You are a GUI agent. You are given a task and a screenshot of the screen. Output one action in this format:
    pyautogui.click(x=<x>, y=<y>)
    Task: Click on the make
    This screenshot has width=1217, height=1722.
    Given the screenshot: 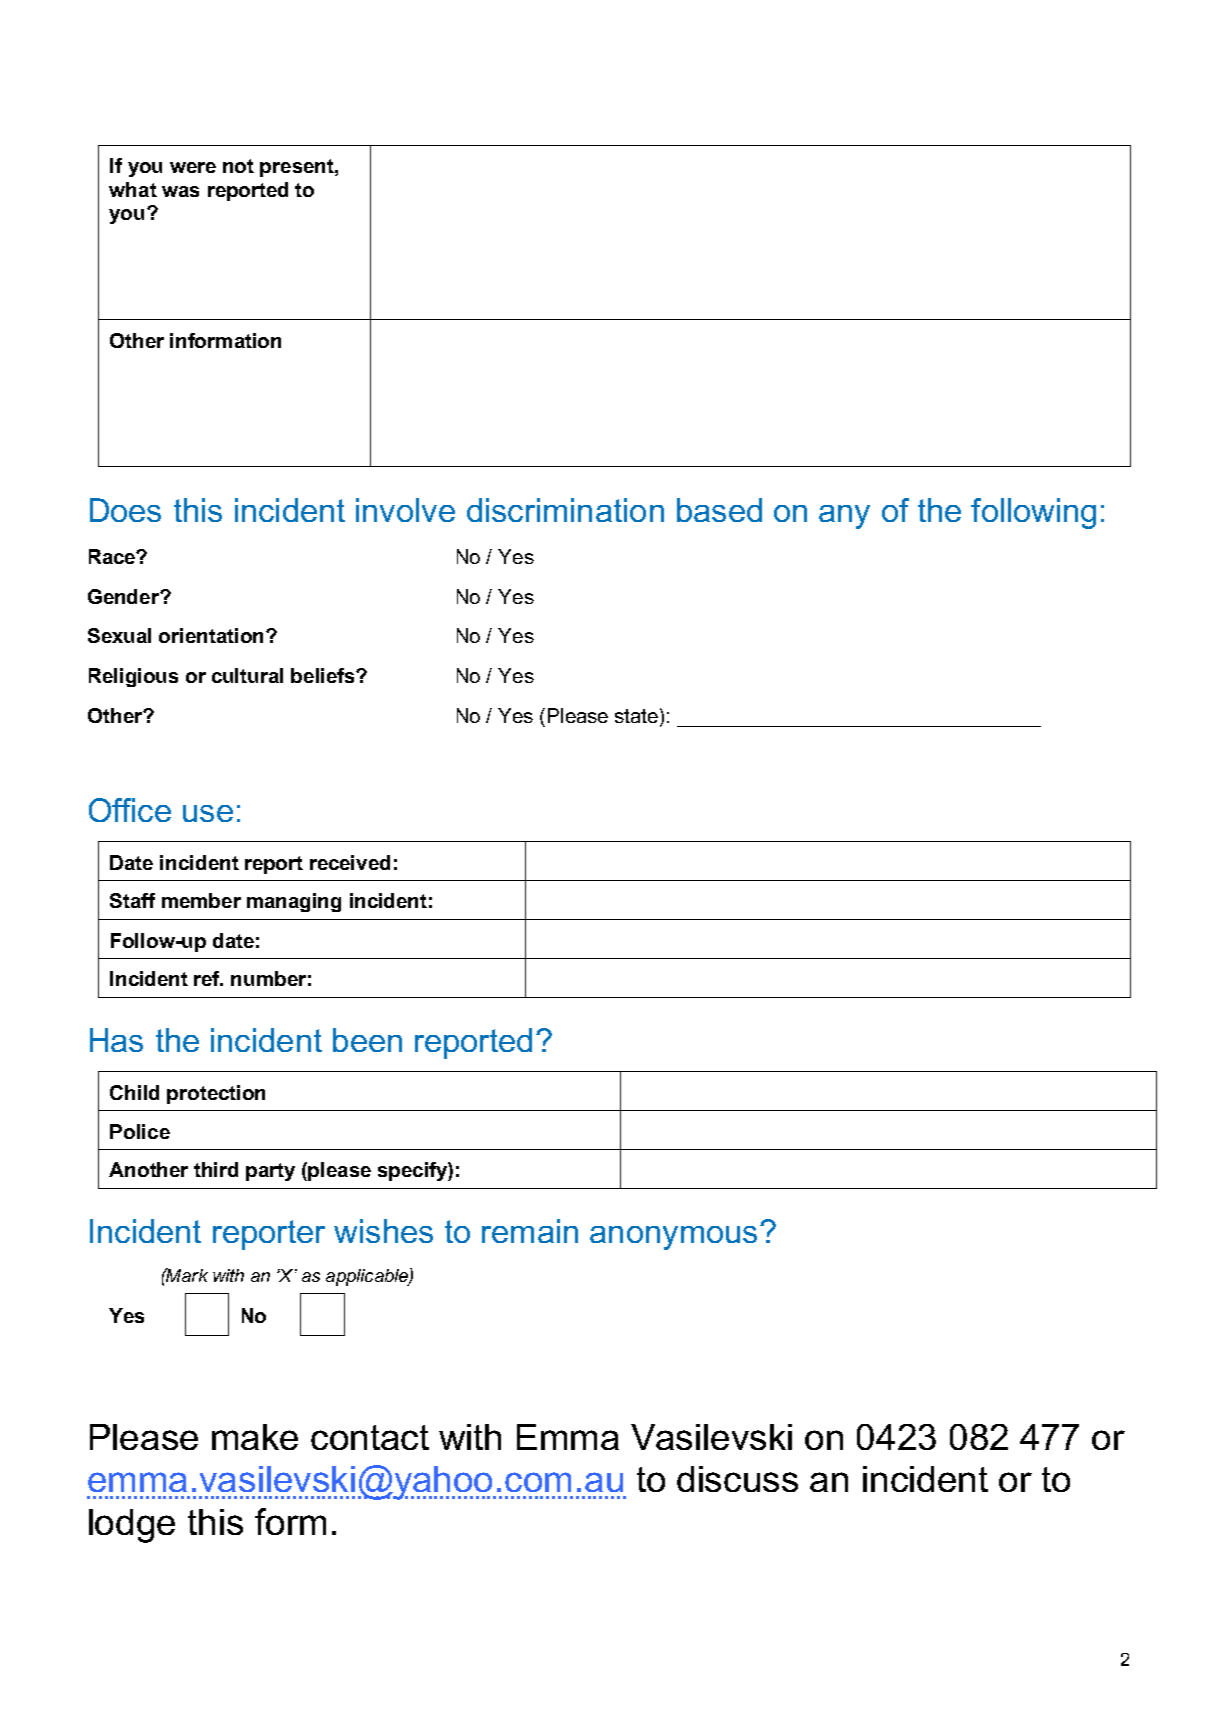 What is the action you would take?
    pyautogui.click(x=255, y=1437)
